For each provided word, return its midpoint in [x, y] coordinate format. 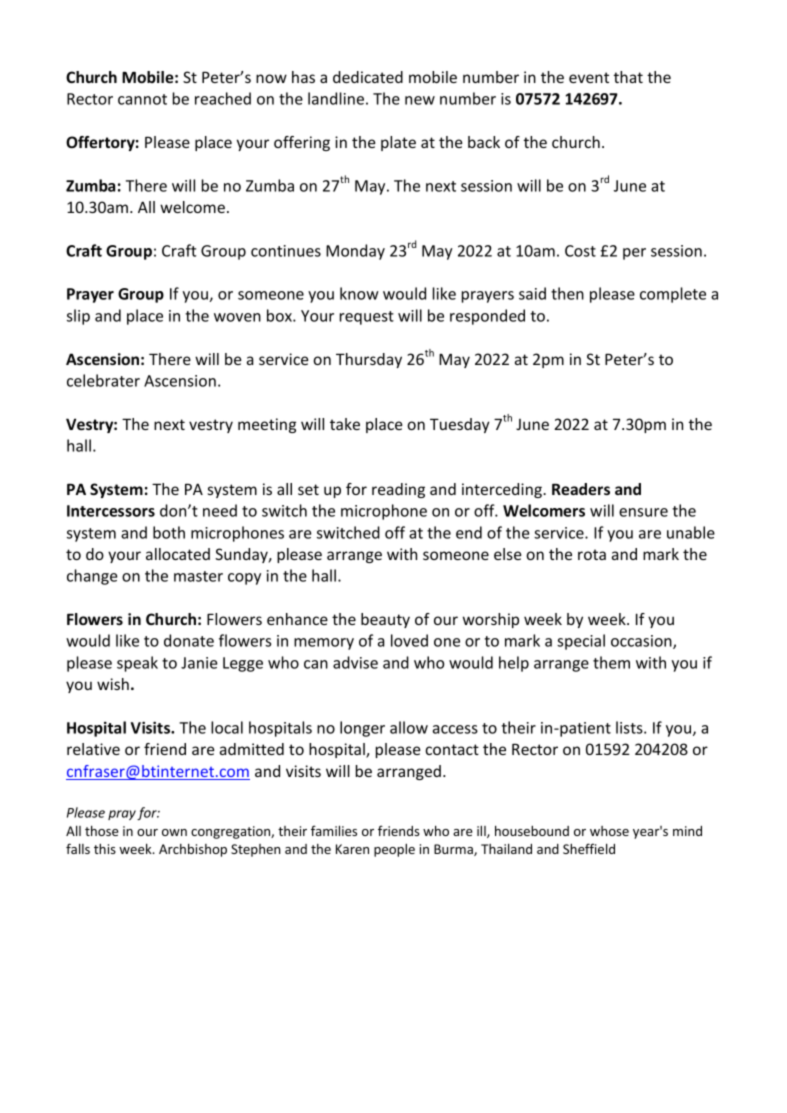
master [198, 576]
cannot [142, 99]
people [394, 850]
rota [592, 554]
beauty [385, 620]
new [420, 100]
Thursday [369, 360]
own [174, 832]
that [628, 77]
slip [78, 317]
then [567, 293]
